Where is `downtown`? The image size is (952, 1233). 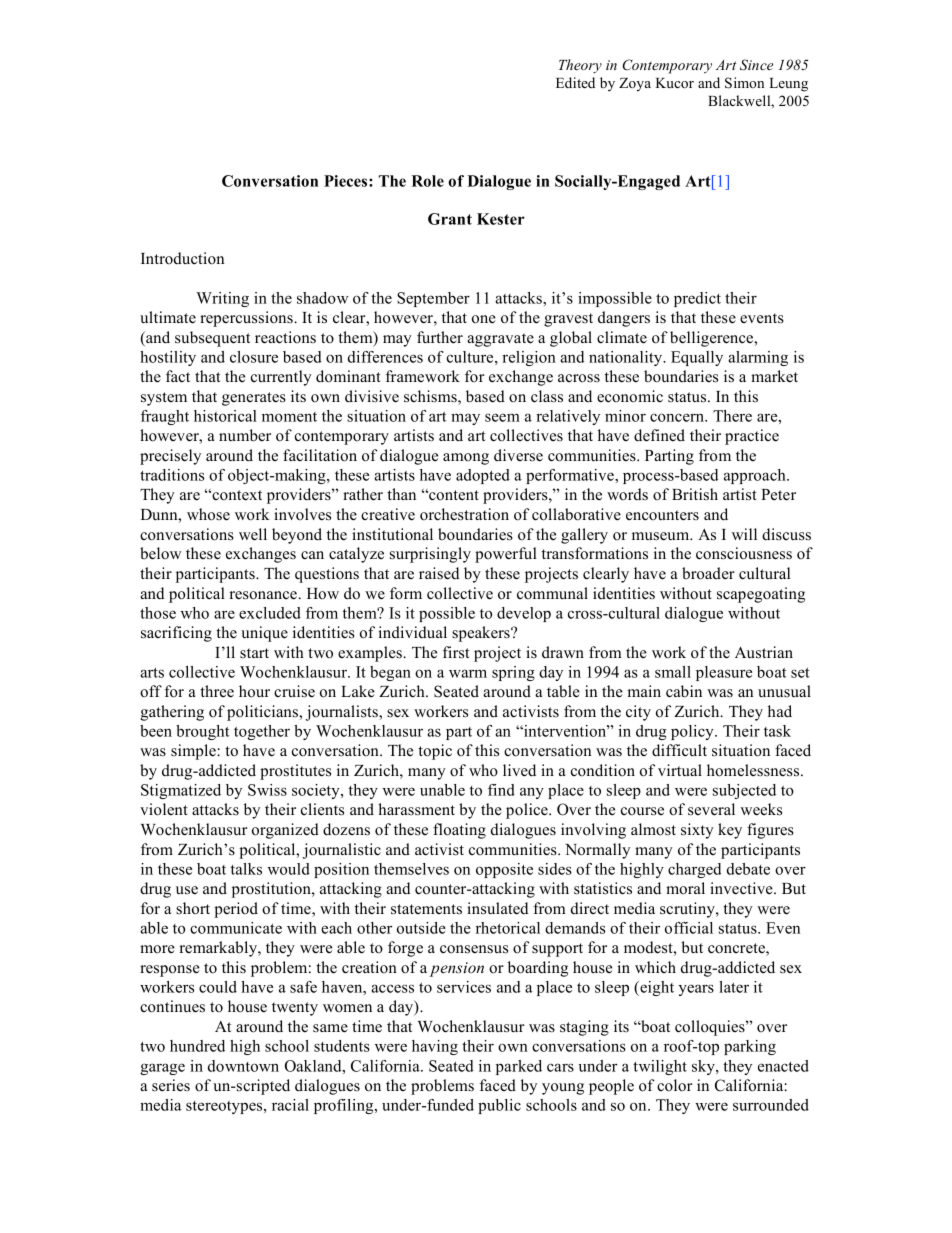
downtown is located at coordinates (243, 1066).
